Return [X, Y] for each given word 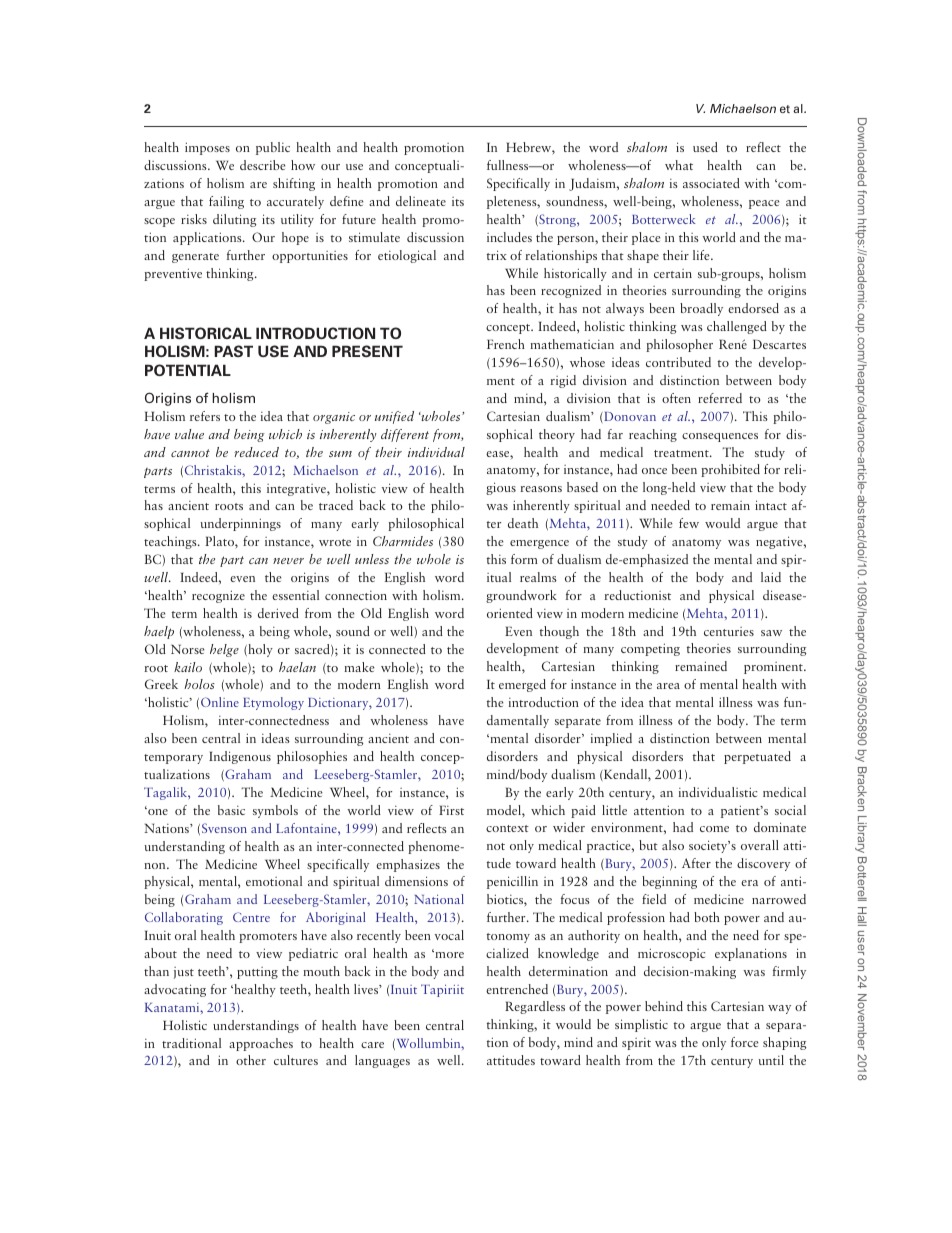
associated [711, 183]
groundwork [521, 596]
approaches [261, 1044]
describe [263, 165]
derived [278, 613]
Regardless [535, 1007]
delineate [421, 201]
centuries [729, 631]
